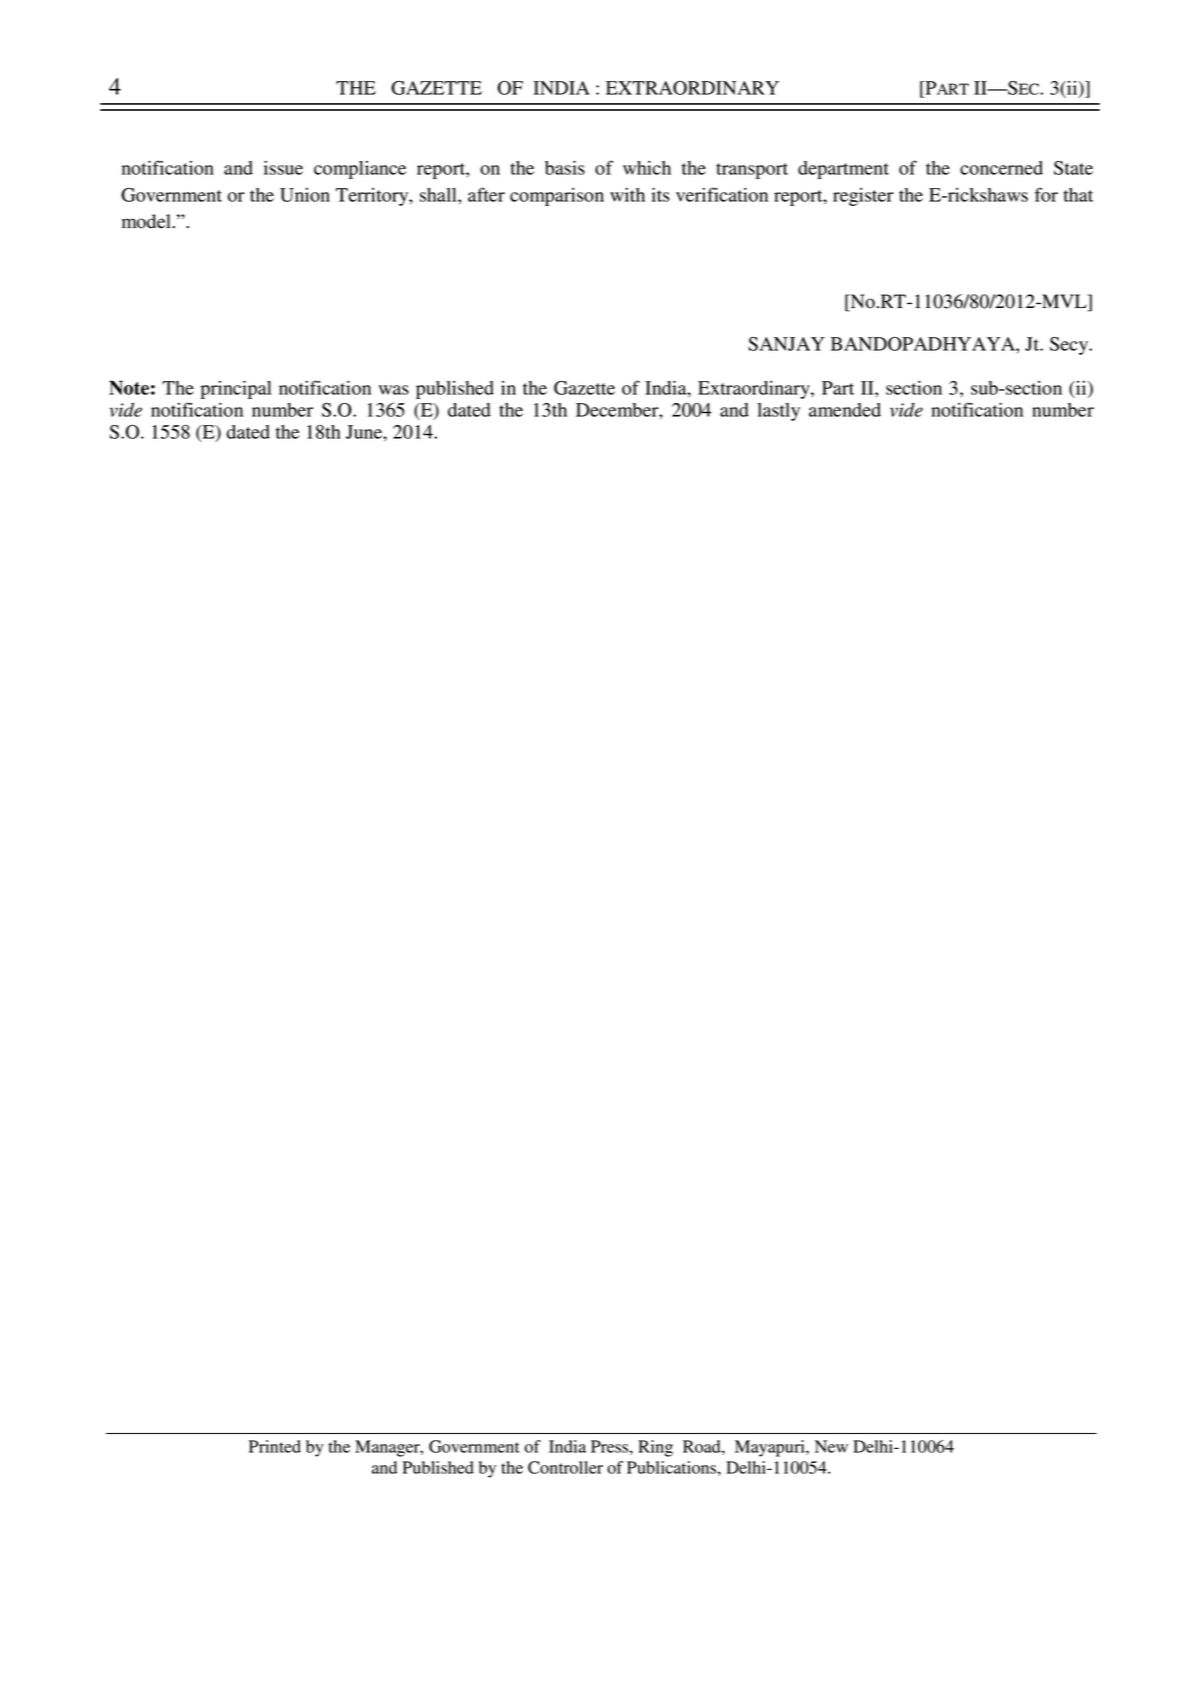 This screenshot has width=1202, height=1700. Describe the element at coordinates (655, 1448) in the screenshot. I see `Ring` at that location.
